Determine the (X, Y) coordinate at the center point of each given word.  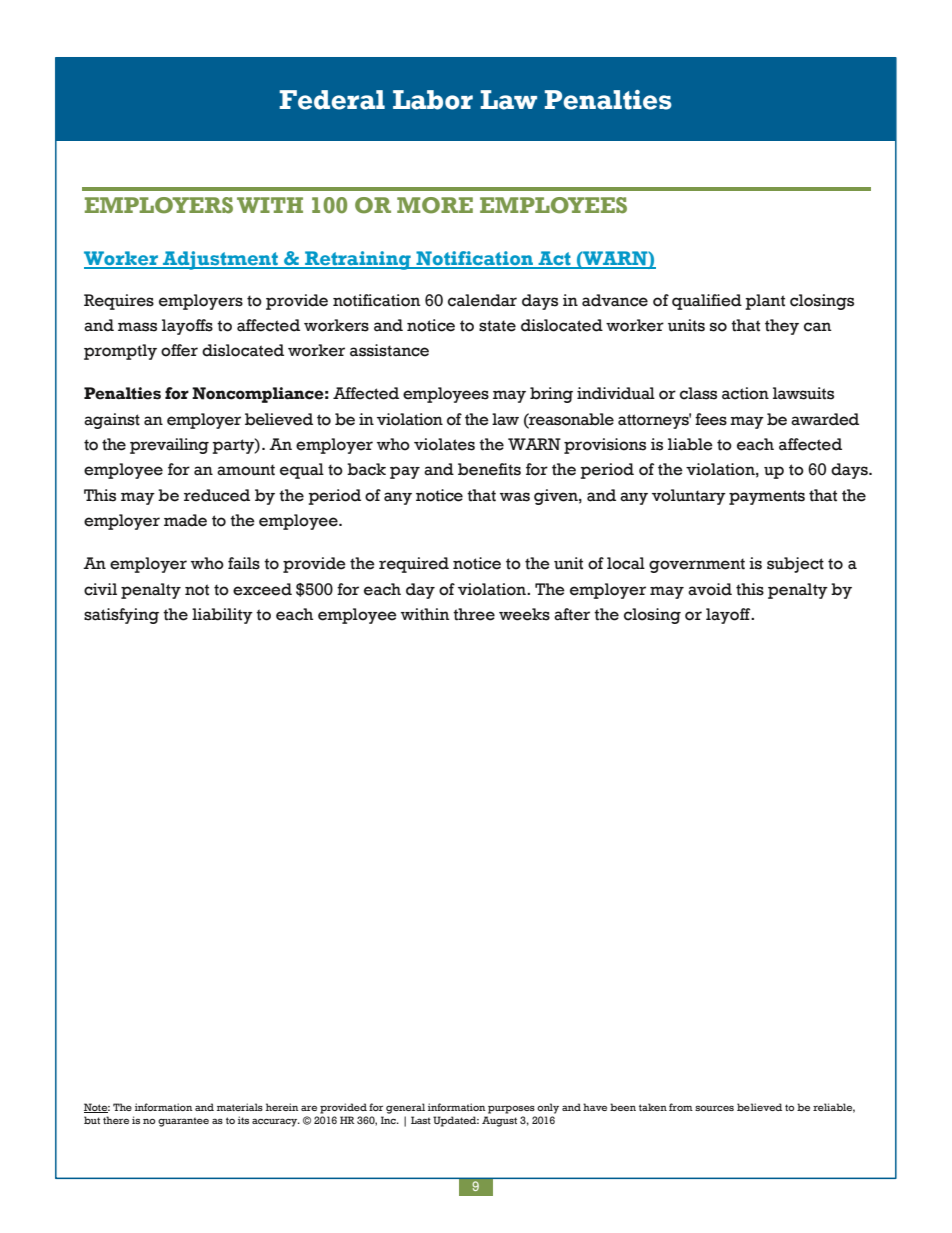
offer (179, 350)
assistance (389, 350)
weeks (524, 614)
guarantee (183, 1122)
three (474, 614)
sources (714, 1108)
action (745, 393)
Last (421, 1120)
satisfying (121, 616)
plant (765, 302)
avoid (710, 589)
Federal (332, 100)
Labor (433, 100)
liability (222, 616)
